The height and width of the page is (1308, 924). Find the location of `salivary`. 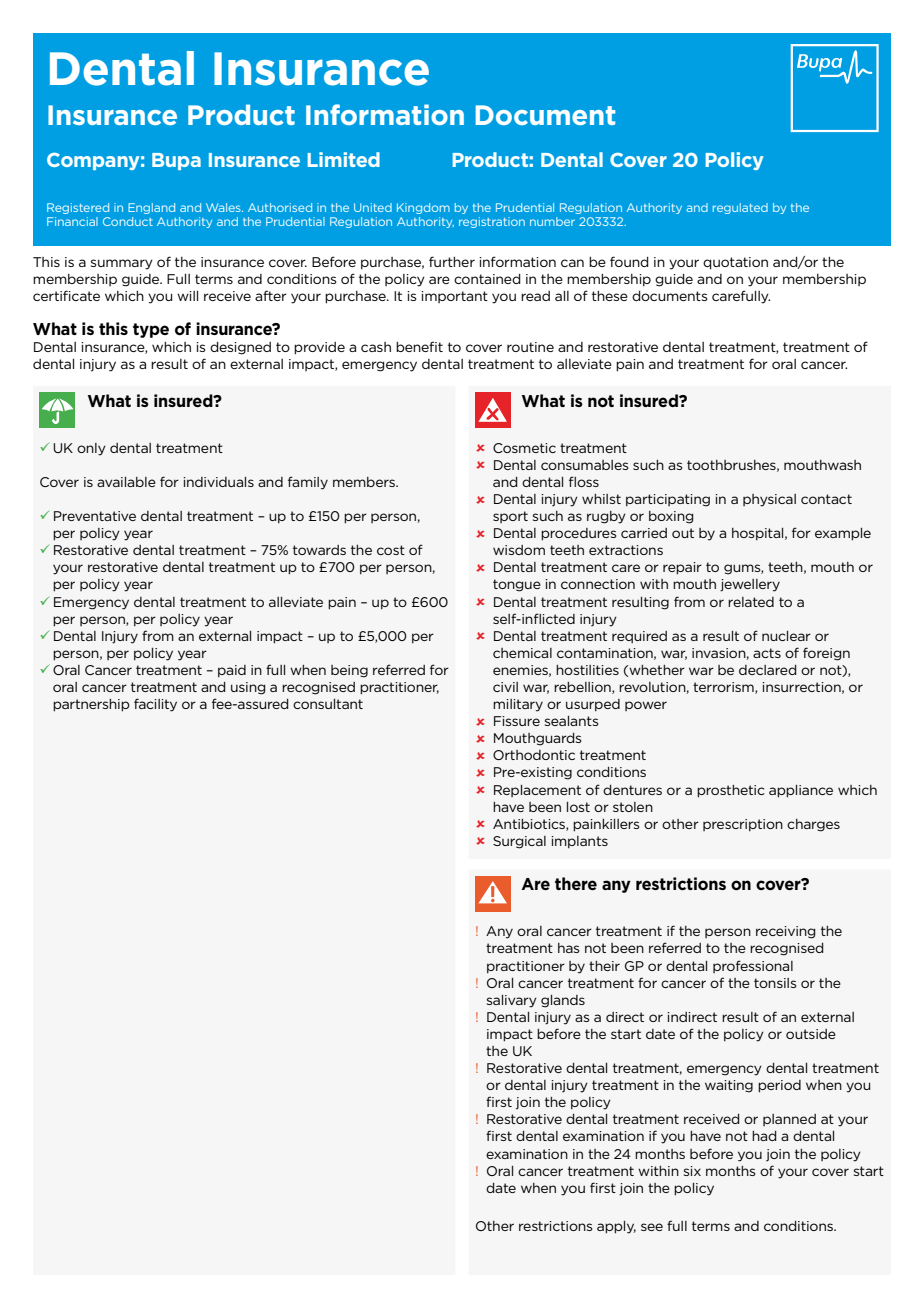

salivary is located at coordinates (512, 1001).
